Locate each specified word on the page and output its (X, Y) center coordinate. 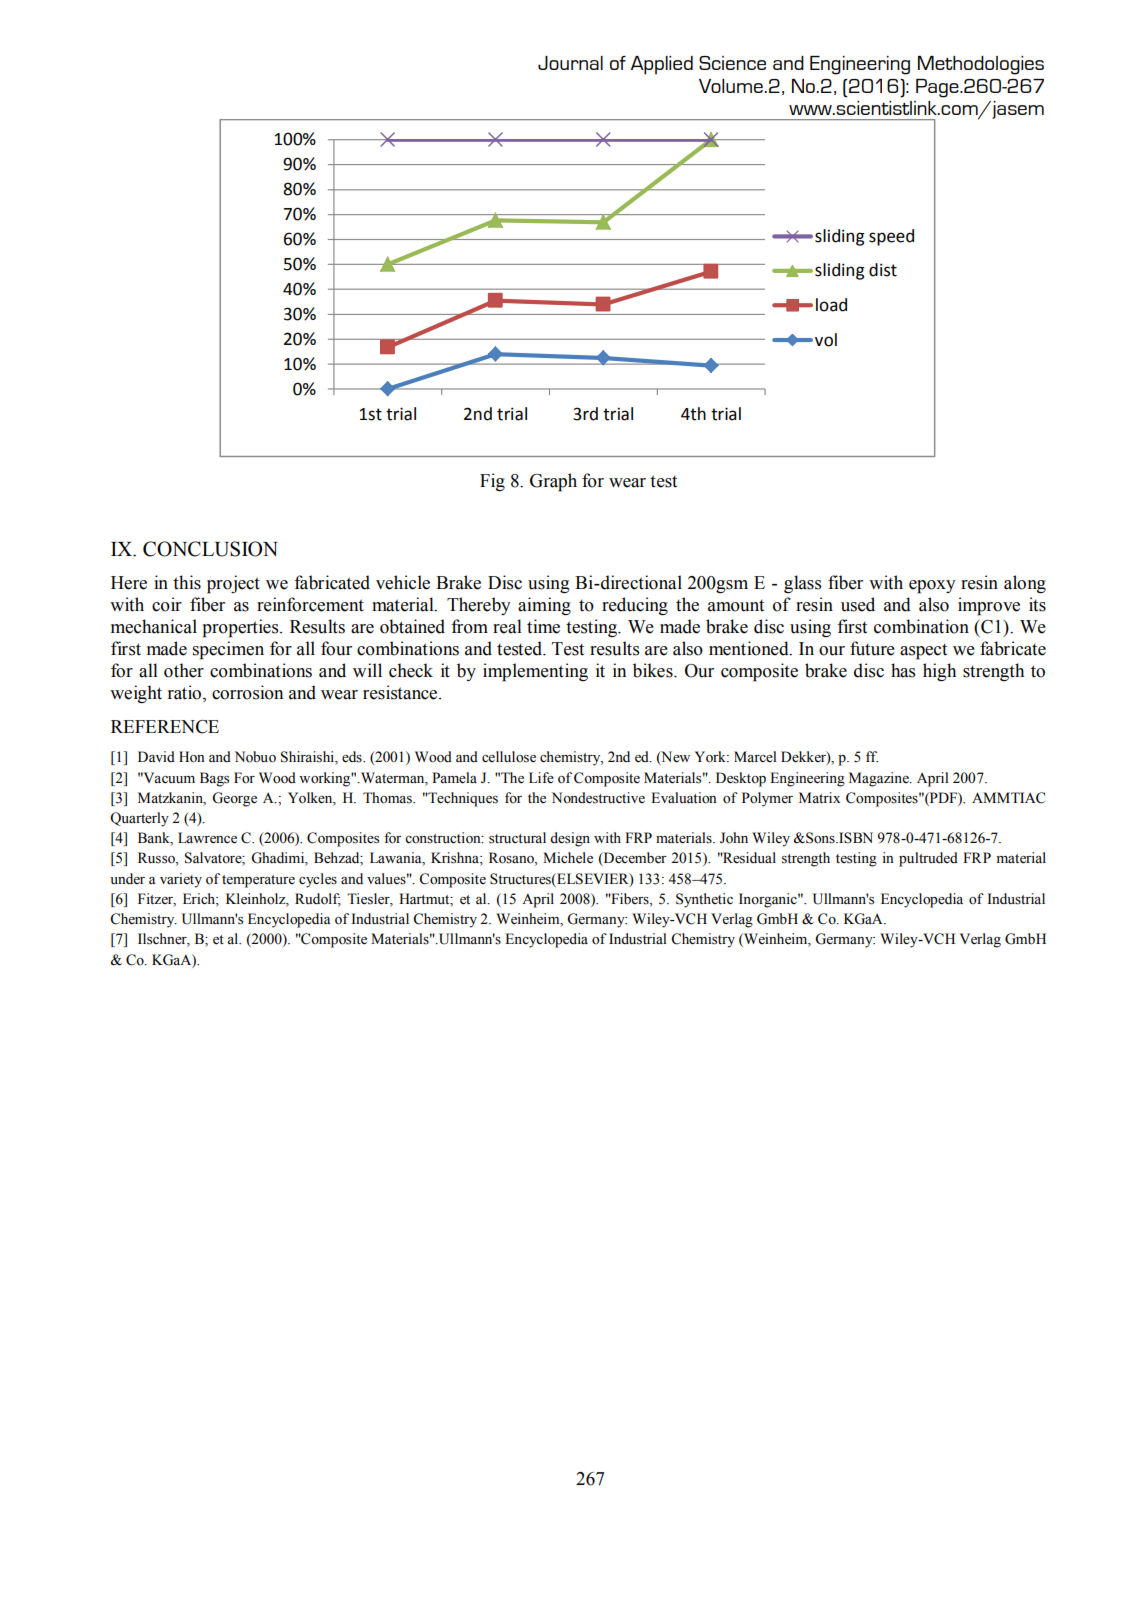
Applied (662, 65)
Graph (553, 482)
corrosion (247, 692)
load (831, 305)
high (939, 672)
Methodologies (981, 65)
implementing (535, 672)
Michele (568, 858)
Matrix (819, 797)
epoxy (932, 587)
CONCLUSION (210, 549)
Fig (492, 482)
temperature (258, 881)
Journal (570, 63)
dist (883, 270)
